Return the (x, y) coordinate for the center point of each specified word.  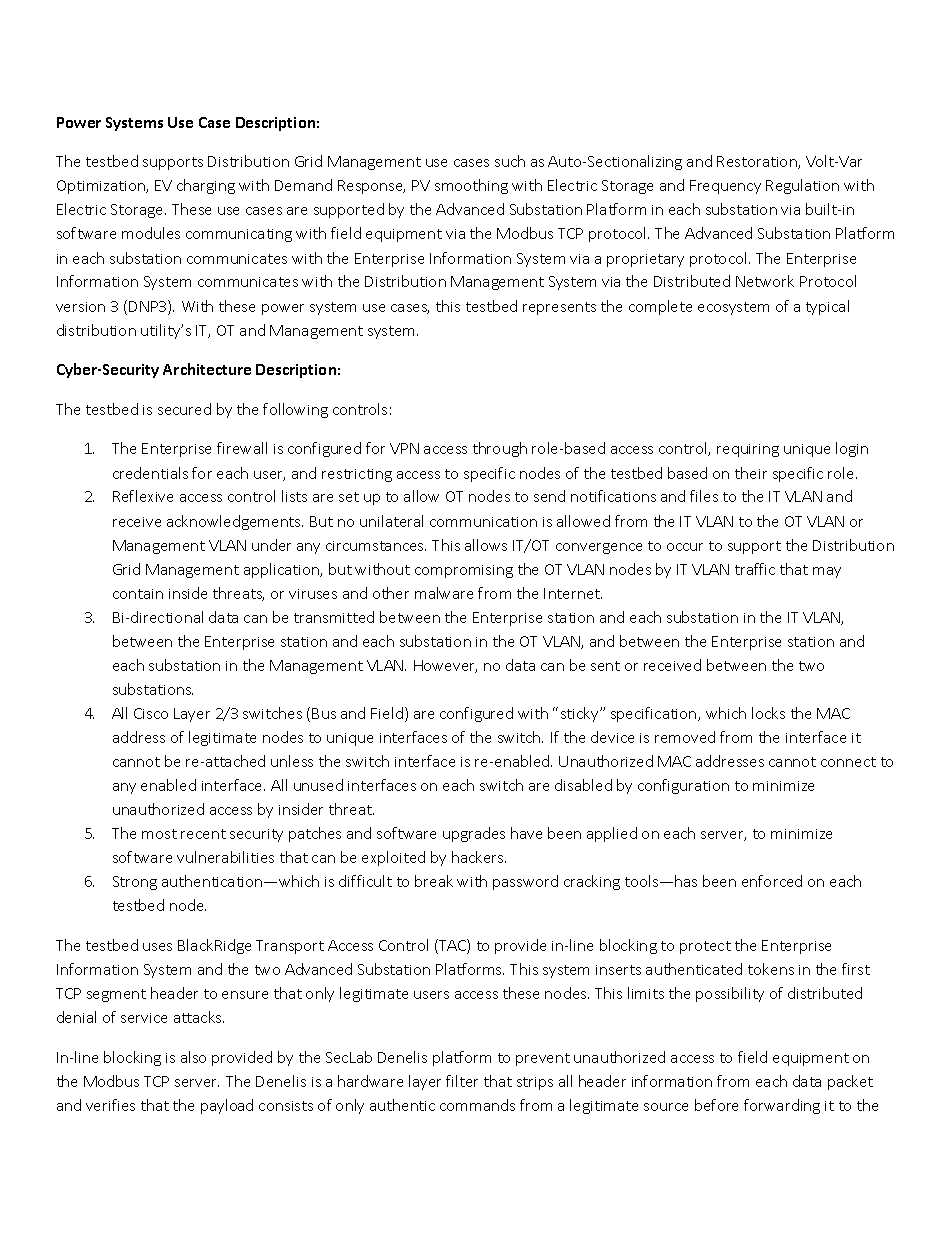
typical (827, 307)
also (193, 1057)
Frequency (725, 187)
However (445, 666)
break (434, 881)
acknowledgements (235, 522)
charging (206, 186)
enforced (772, 881)
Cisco (151, 713)
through (500, 449)
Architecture (207, 369)
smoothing (471, 186)
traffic (755, 569)
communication (483, 522)
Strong (135, 883)
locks (768, 713)
